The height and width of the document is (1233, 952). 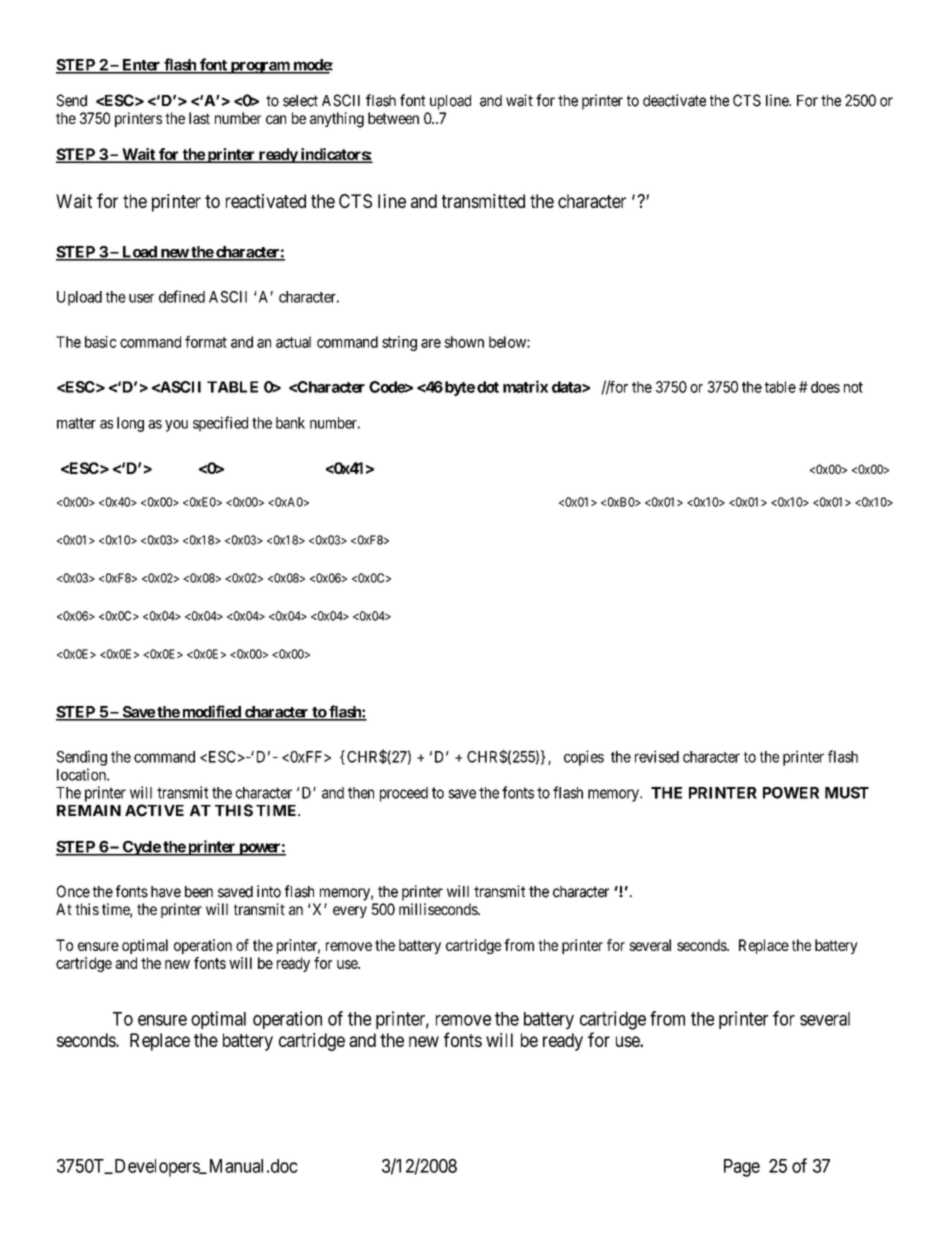 I want to click on you, so click(x=176, y=426).
